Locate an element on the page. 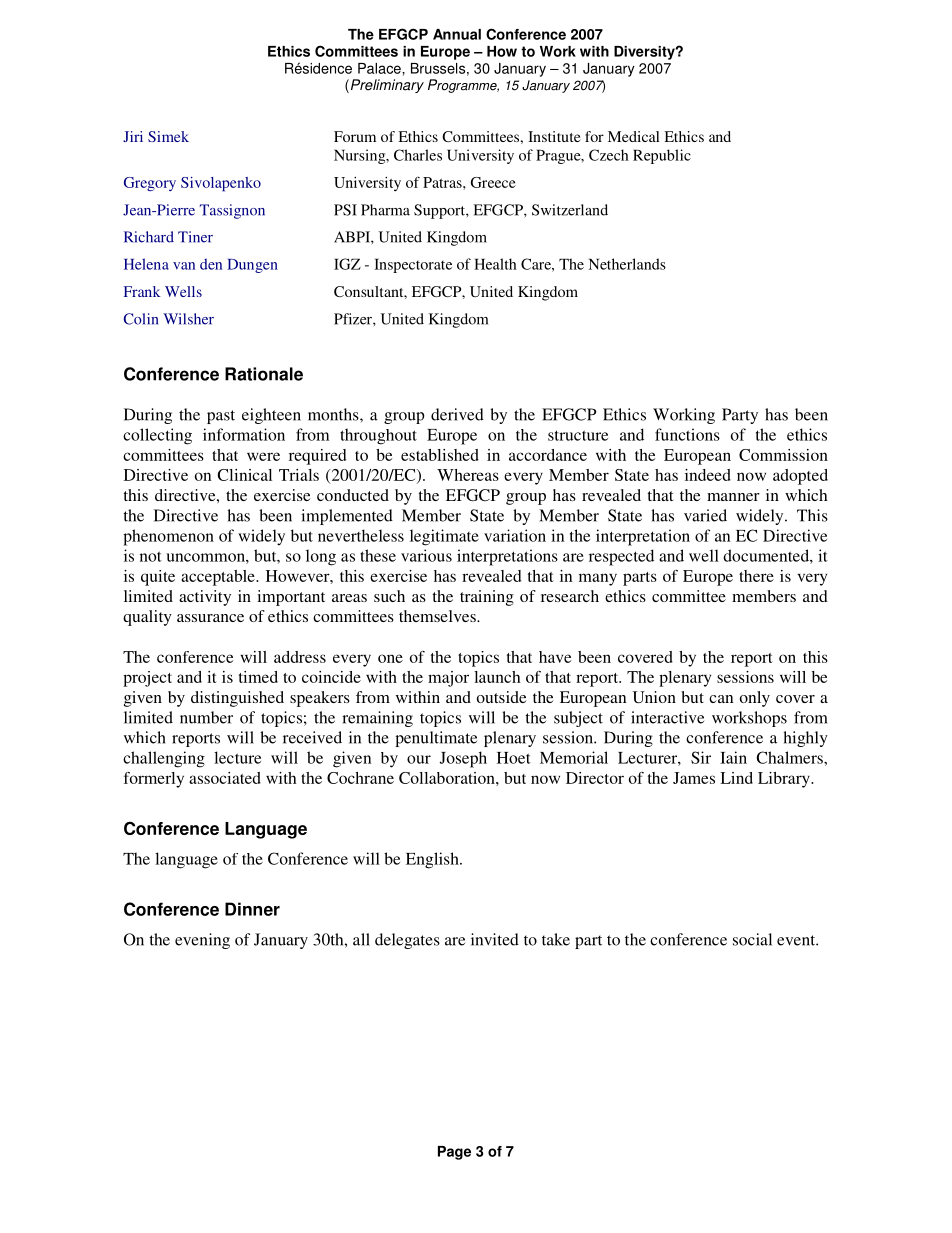  social is located at coordinates (752, 939).
